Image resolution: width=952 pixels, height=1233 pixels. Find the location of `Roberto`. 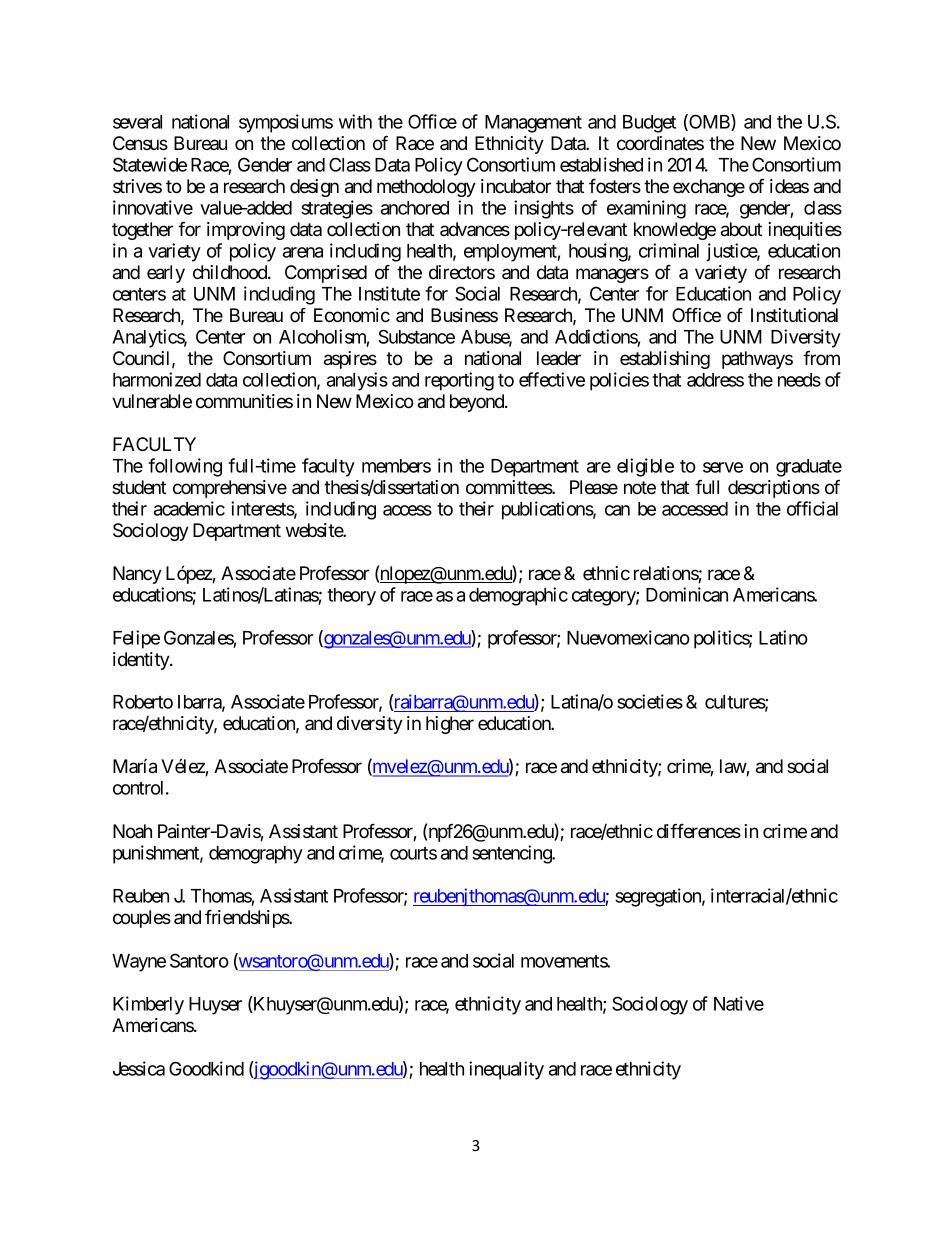

Roberto is located at coordinates (143, 702).
